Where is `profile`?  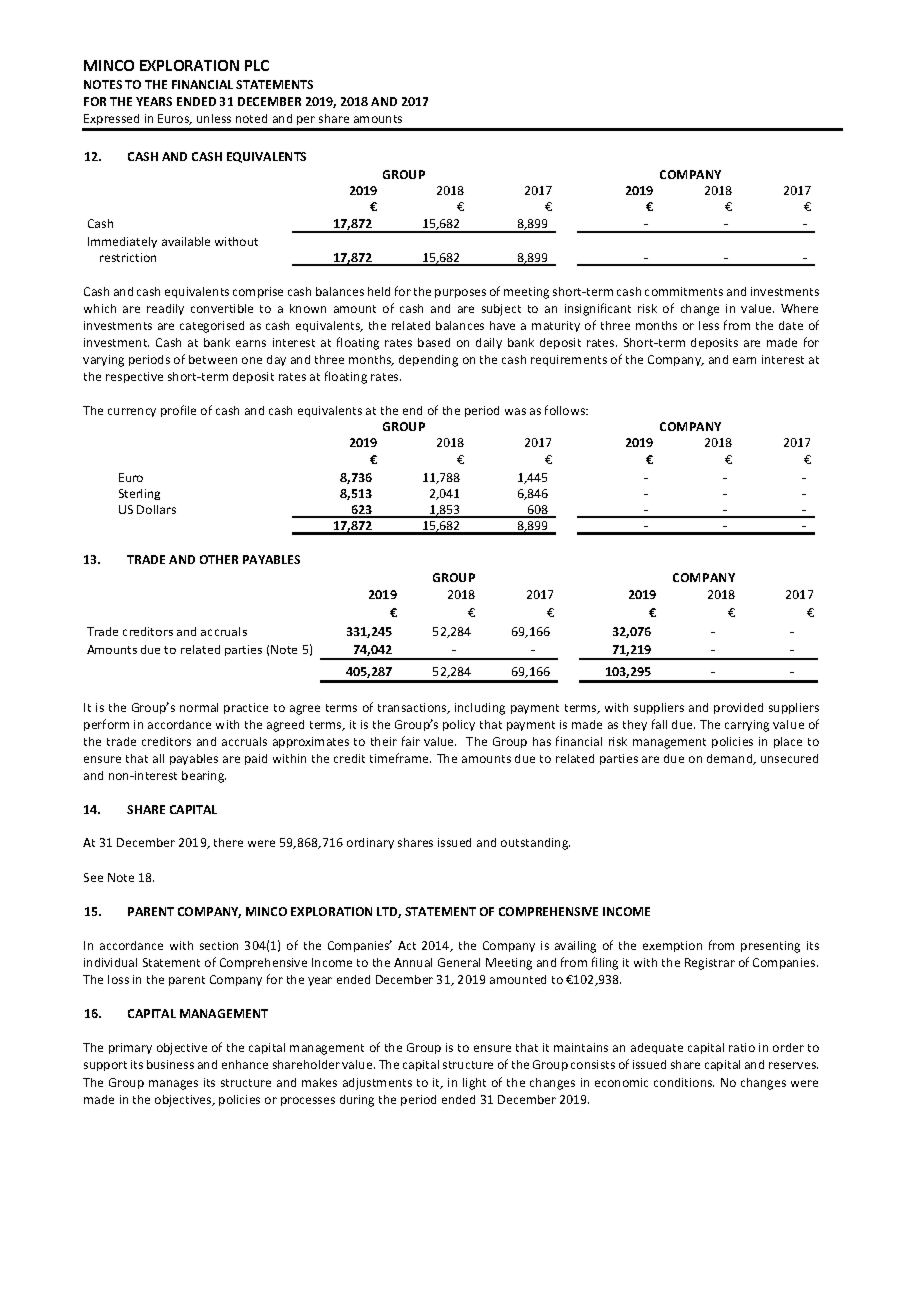
profile is located at coordinates (178, 411).
